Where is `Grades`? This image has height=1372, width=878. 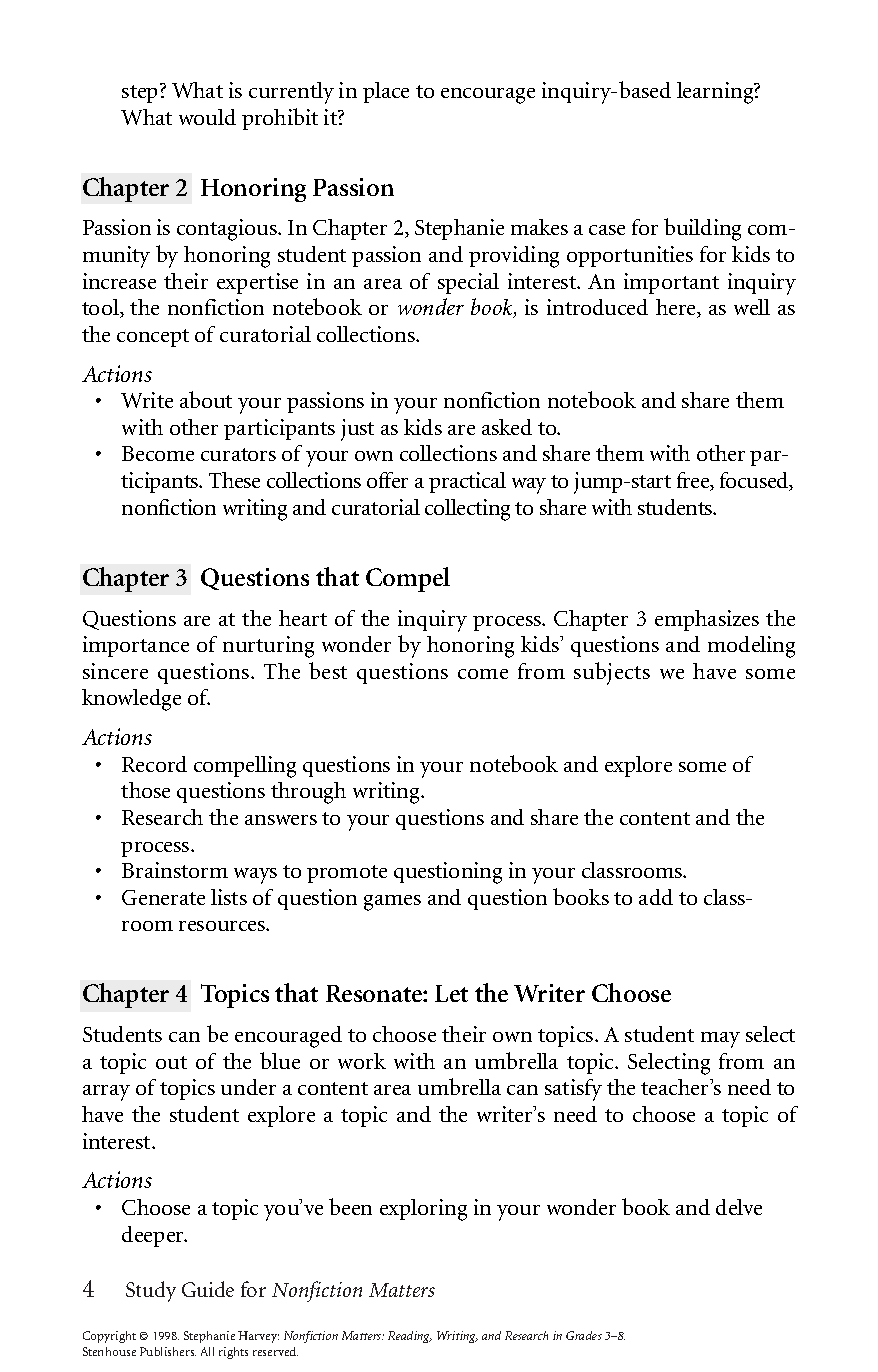 Grades is located at coordinates (584, 1335).
